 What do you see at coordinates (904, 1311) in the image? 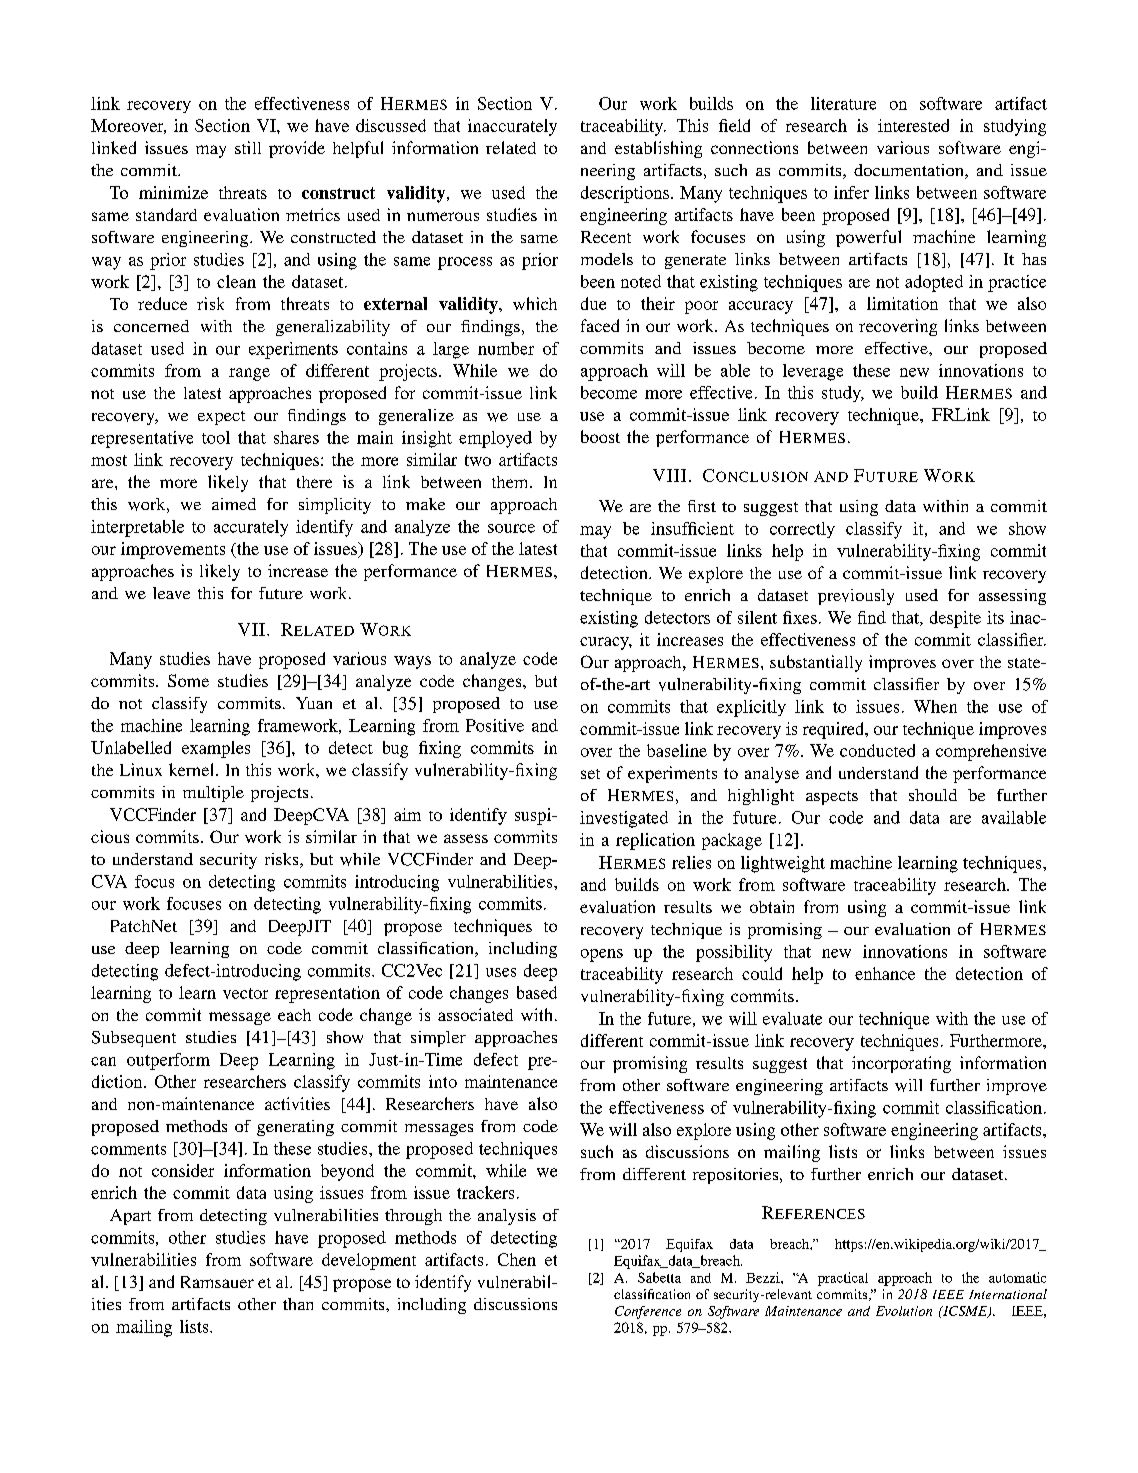
I see `Evolution` at bounding box center [904, 1311].
